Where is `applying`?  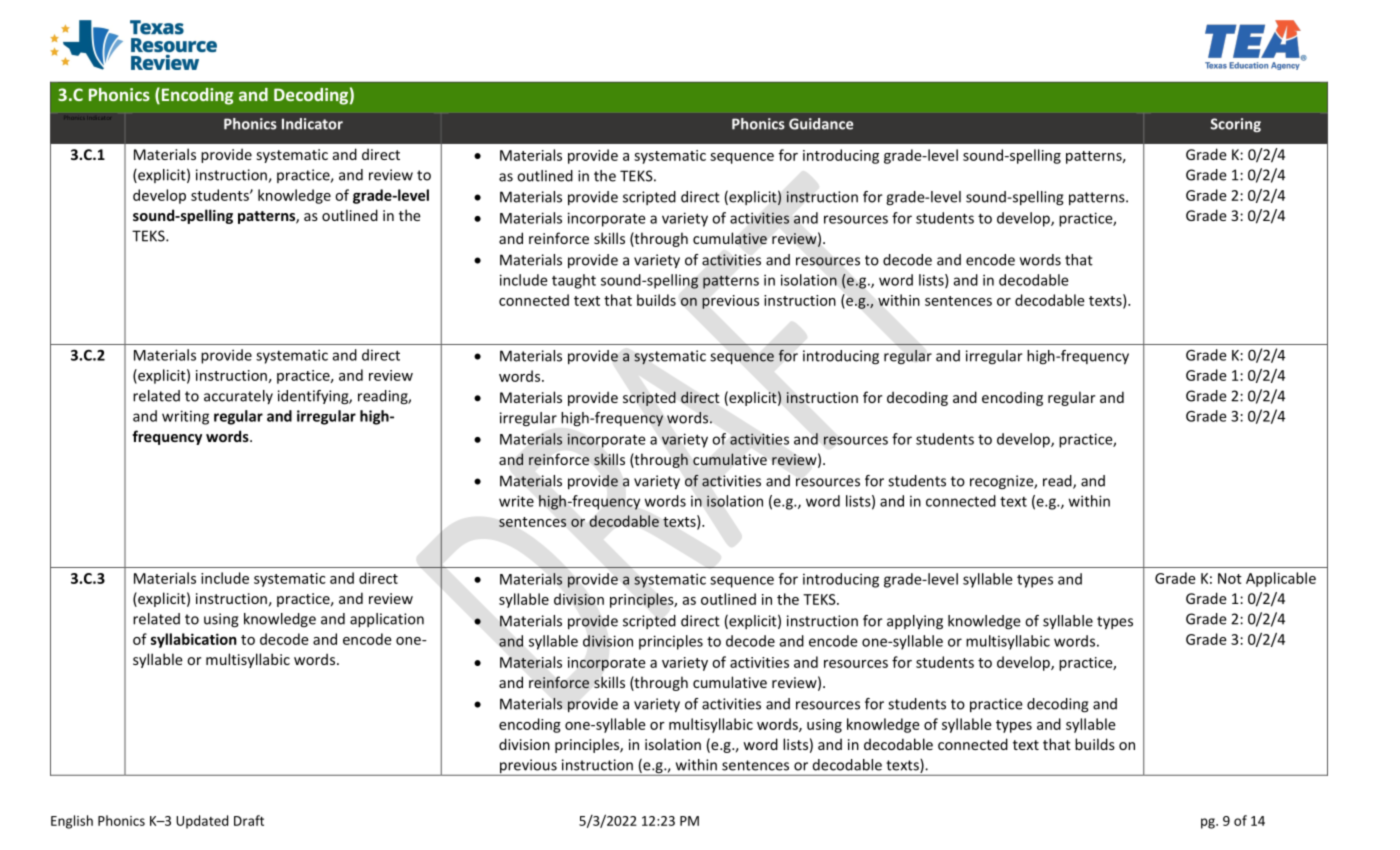 applying is located at coordinates (915, 622).
